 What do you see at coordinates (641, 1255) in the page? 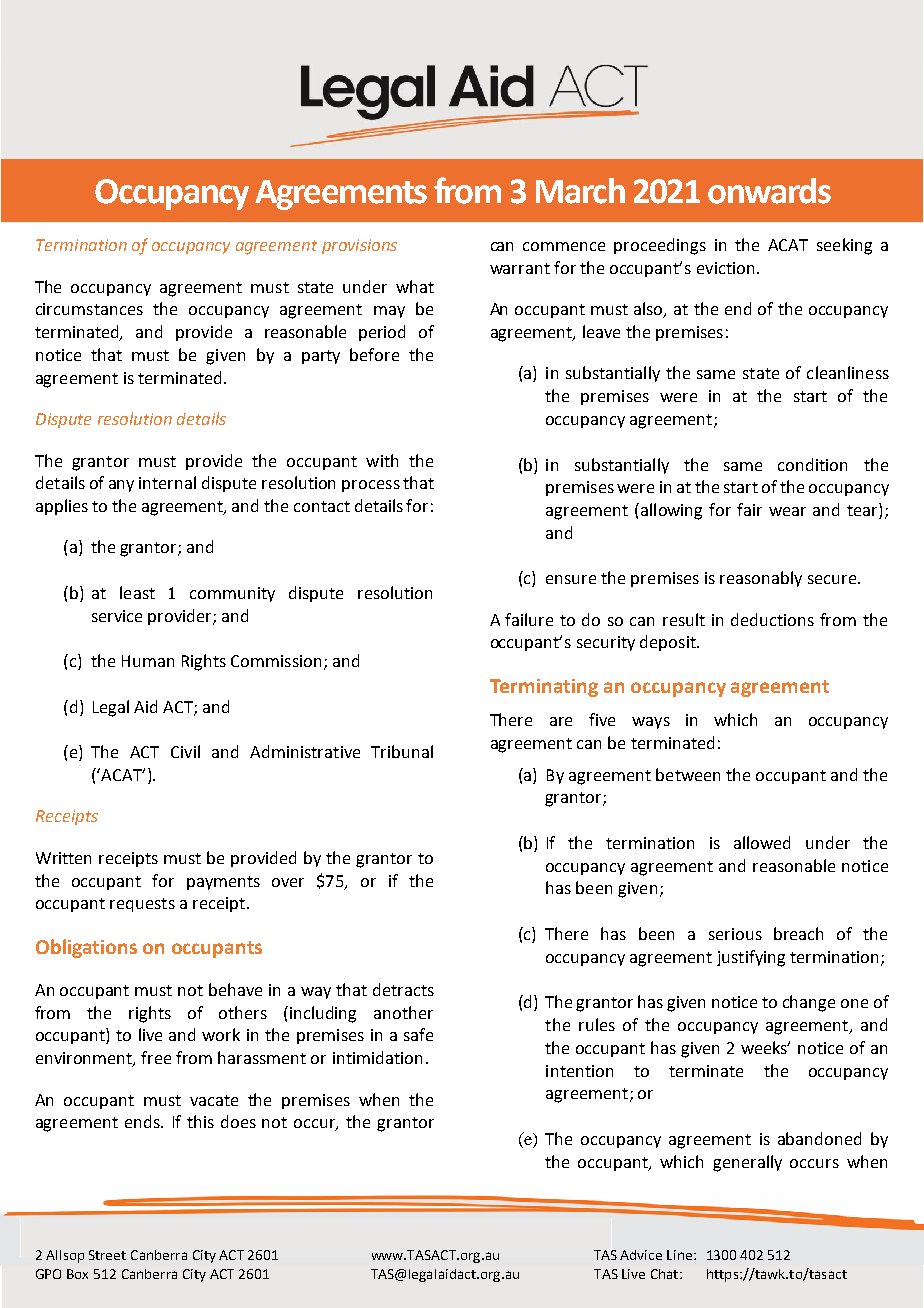
I see `Advice` at bounding box center [641, 1255].
